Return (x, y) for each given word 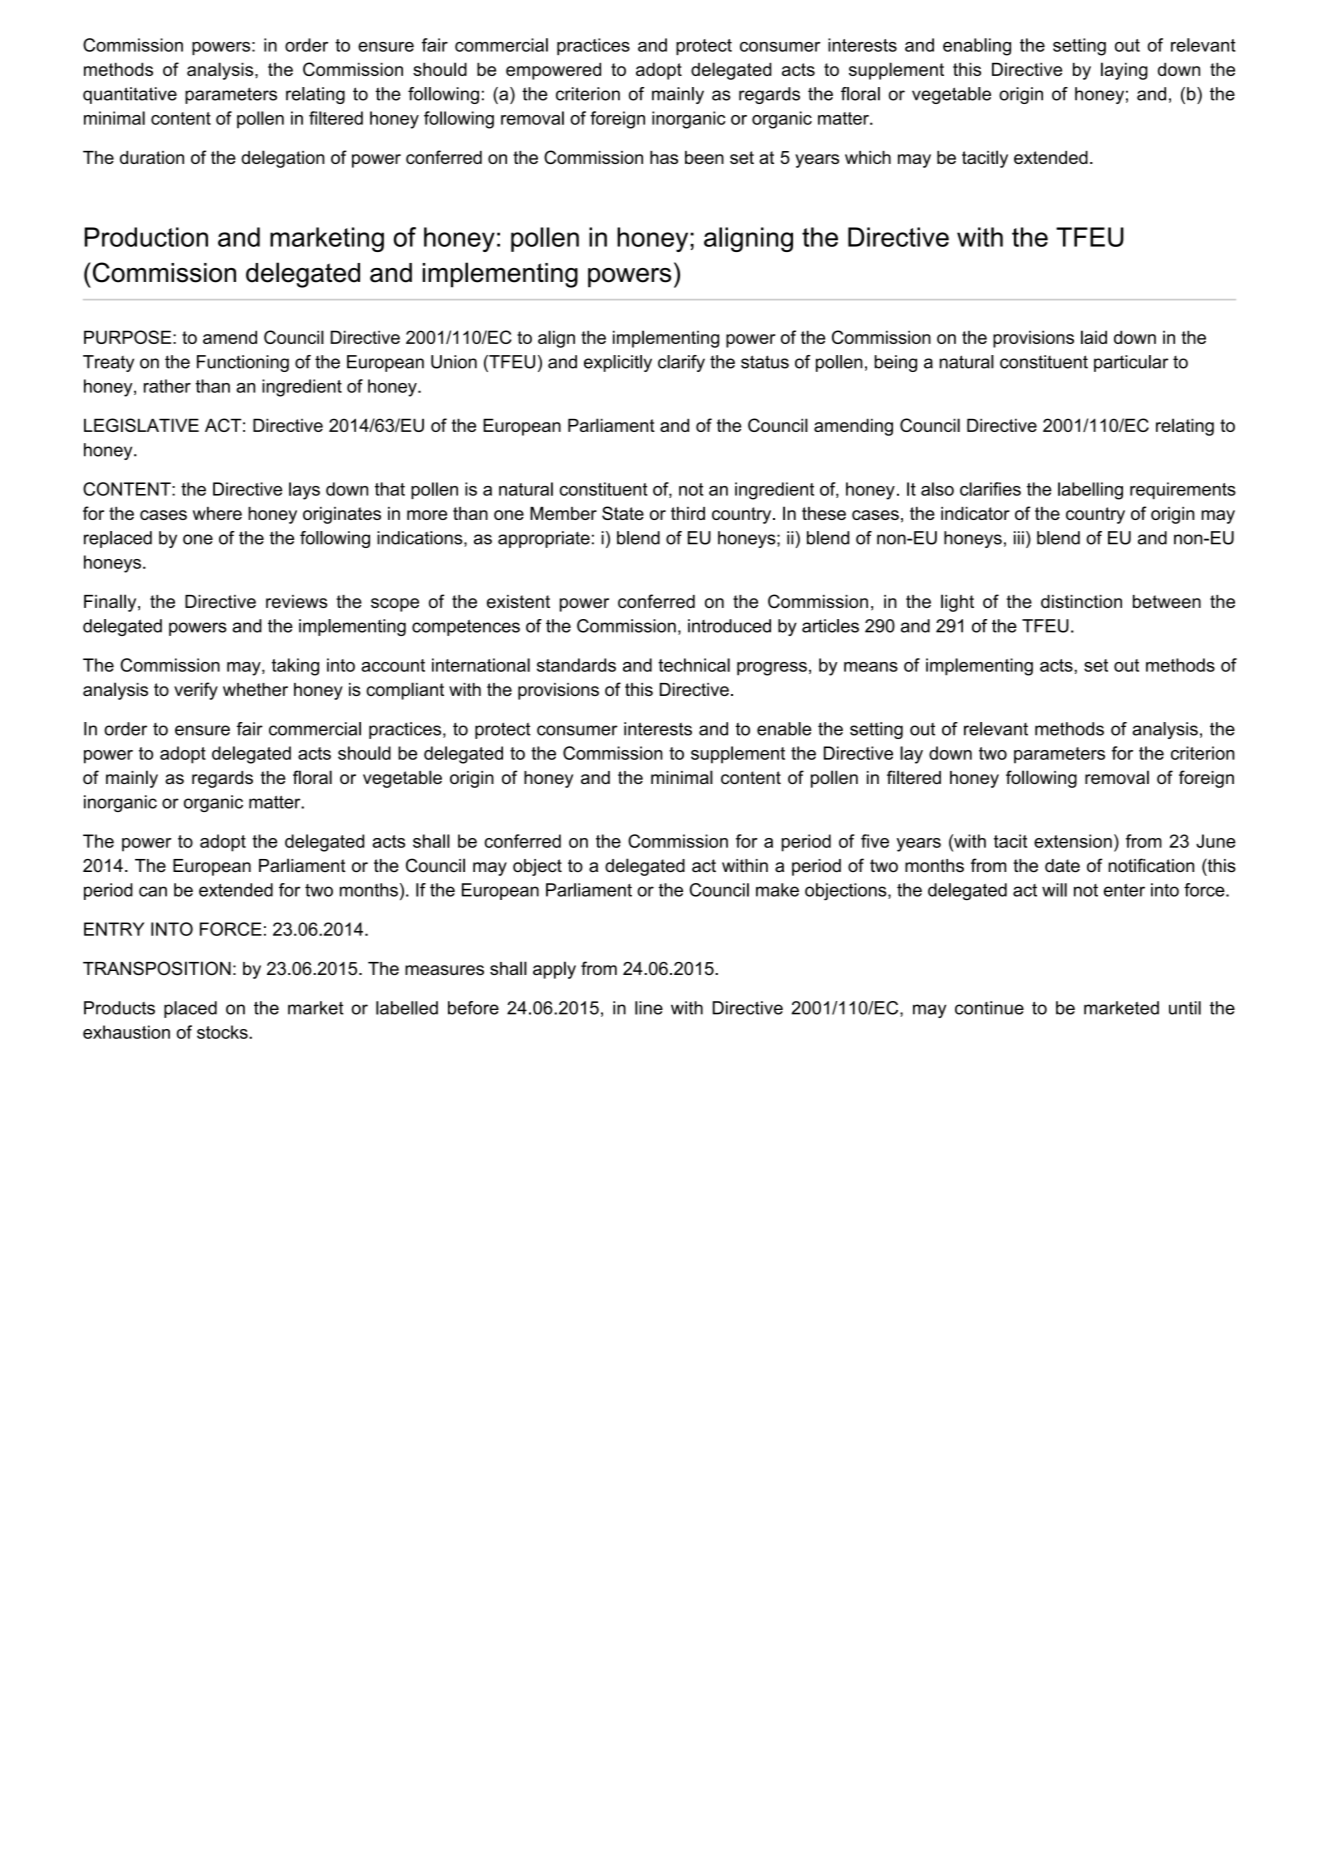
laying (1124, 71)
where (217, 513)
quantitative (130, 95)
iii (1019, 538)
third (688, 513)
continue (989, 1008)
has (664, 157)
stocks (223, 1032)
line (649, 1008)
